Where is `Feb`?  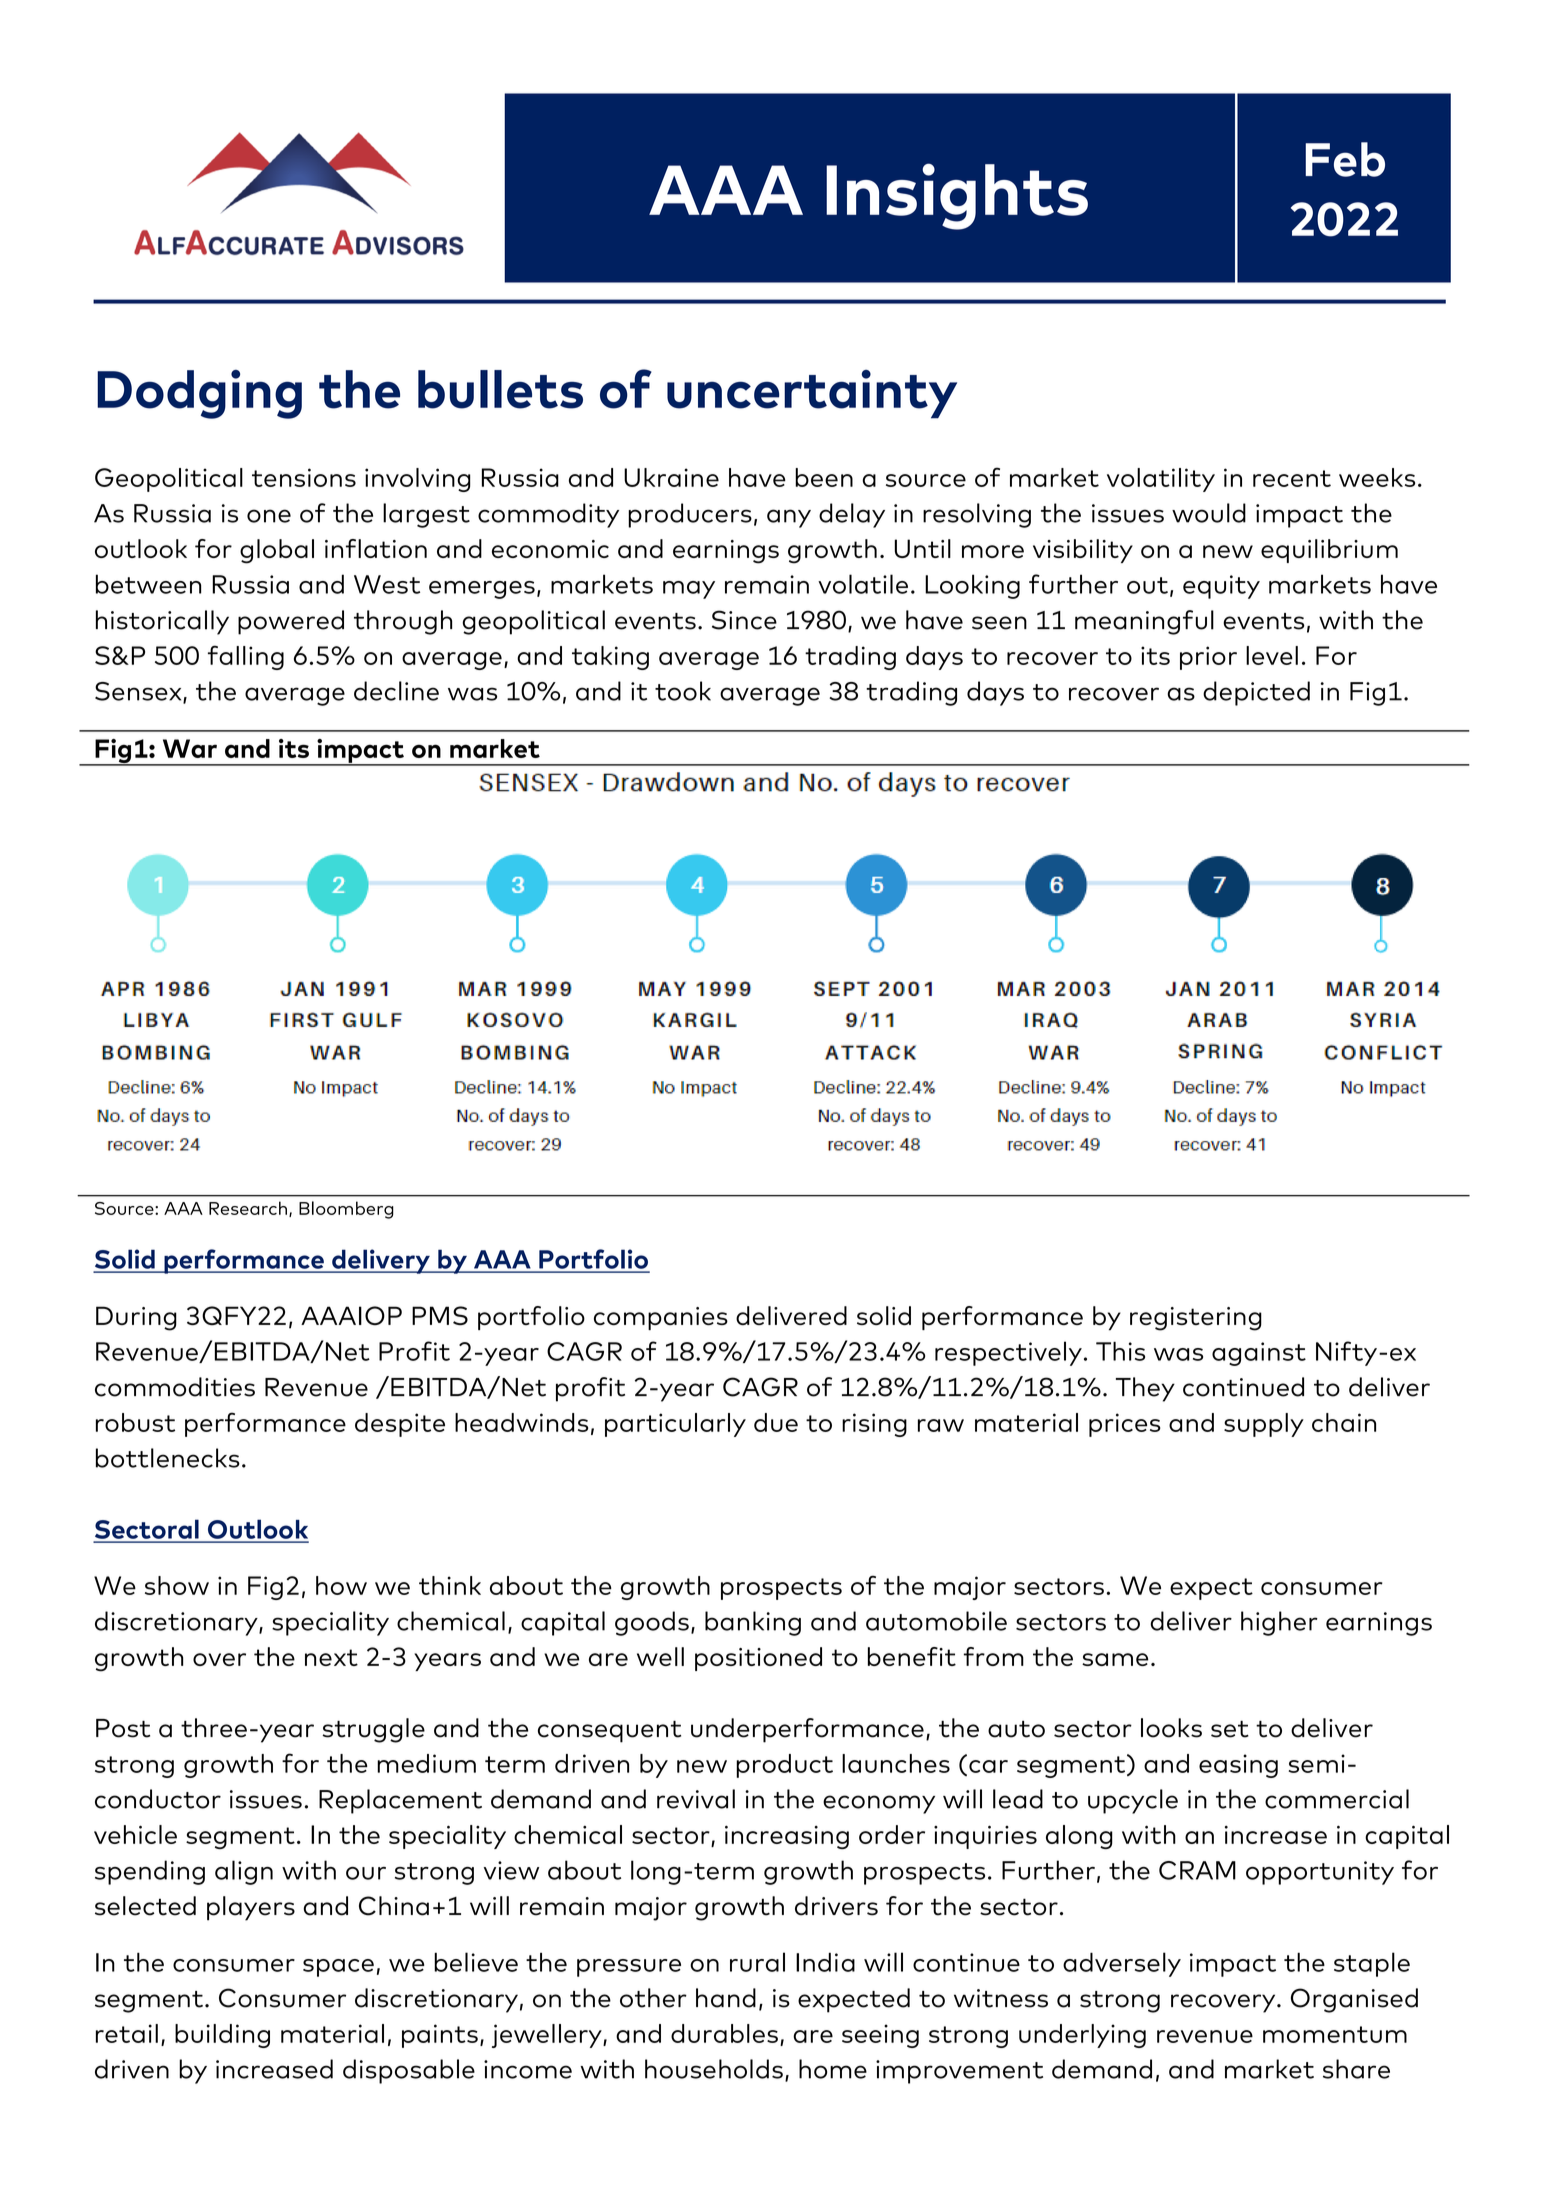 Feb is located at coordinates (1345, 159).
